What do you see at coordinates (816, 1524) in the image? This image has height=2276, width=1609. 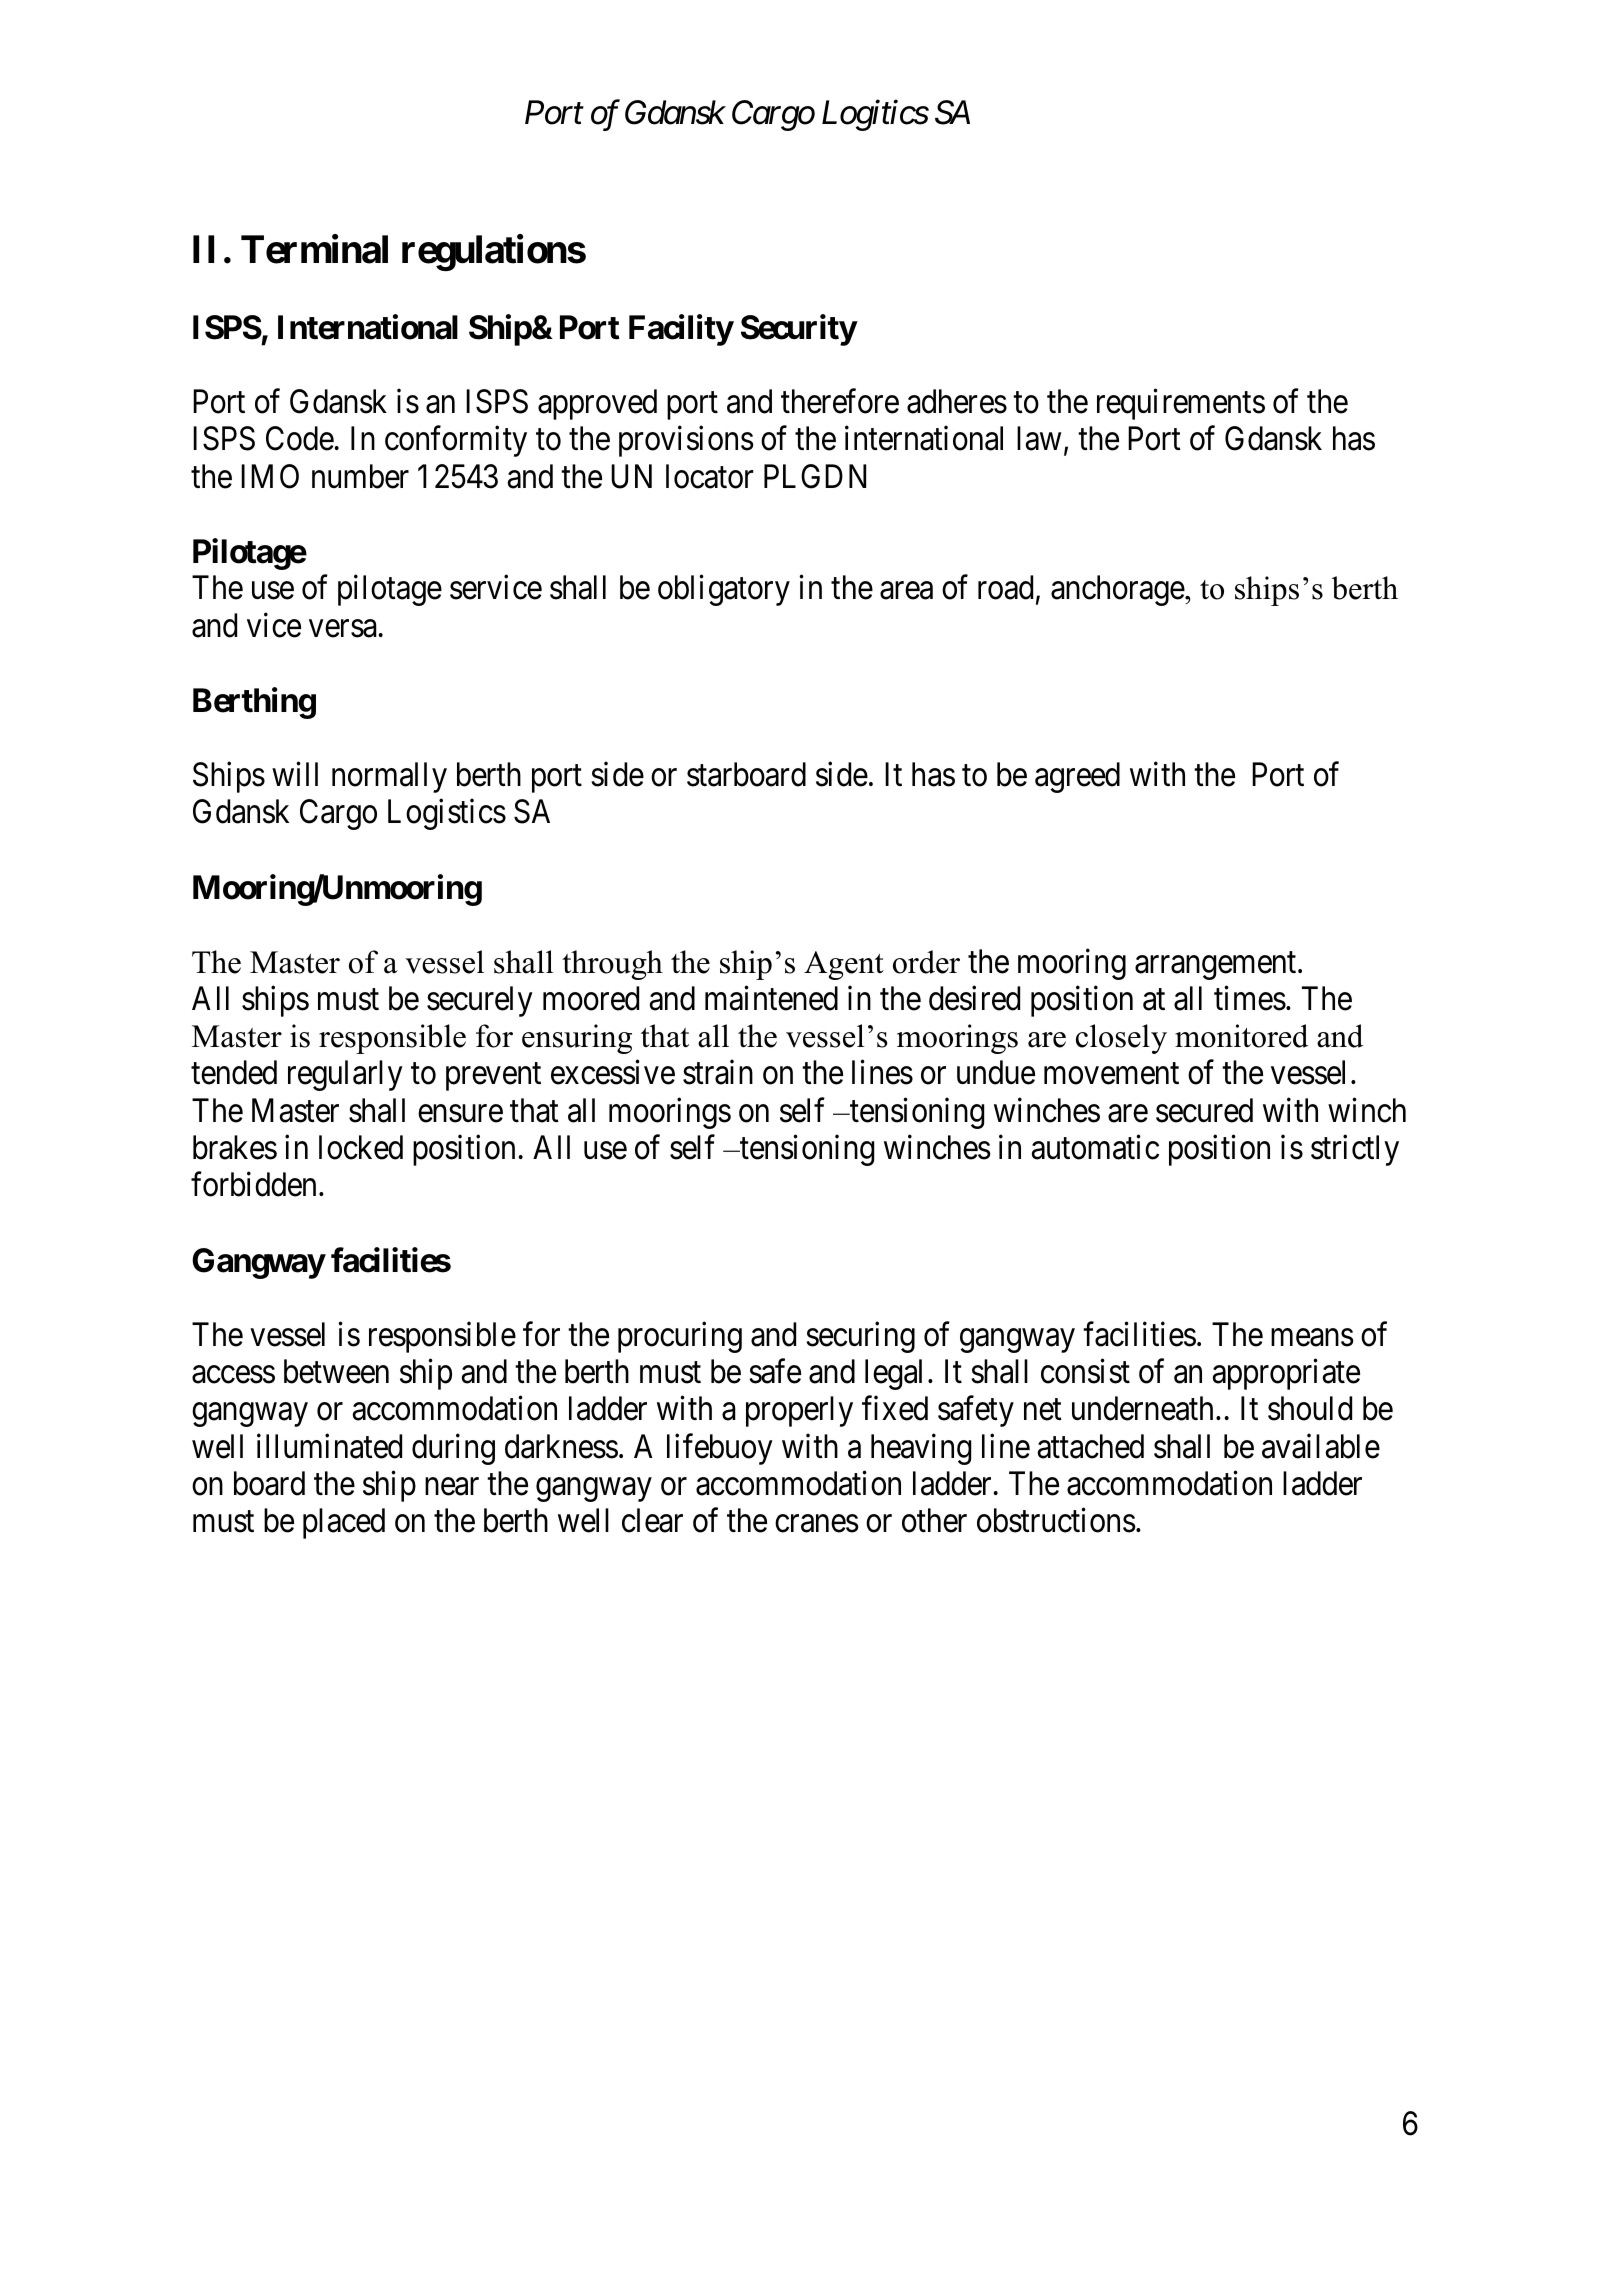 I see `cranes` at bounding box center [816, 1524].
